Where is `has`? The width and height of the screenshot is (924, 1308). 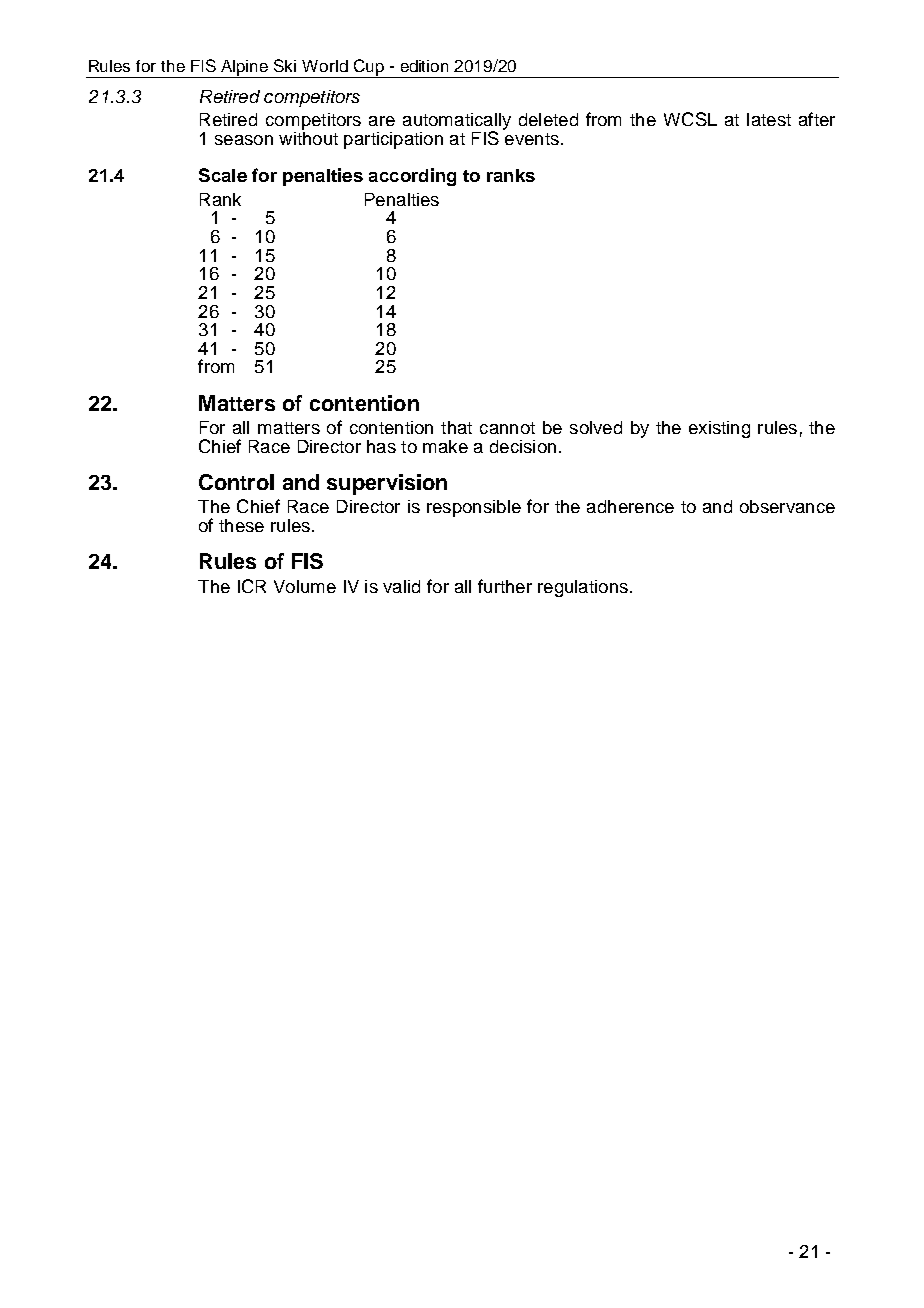
has is located at coordinates (381, 446).
